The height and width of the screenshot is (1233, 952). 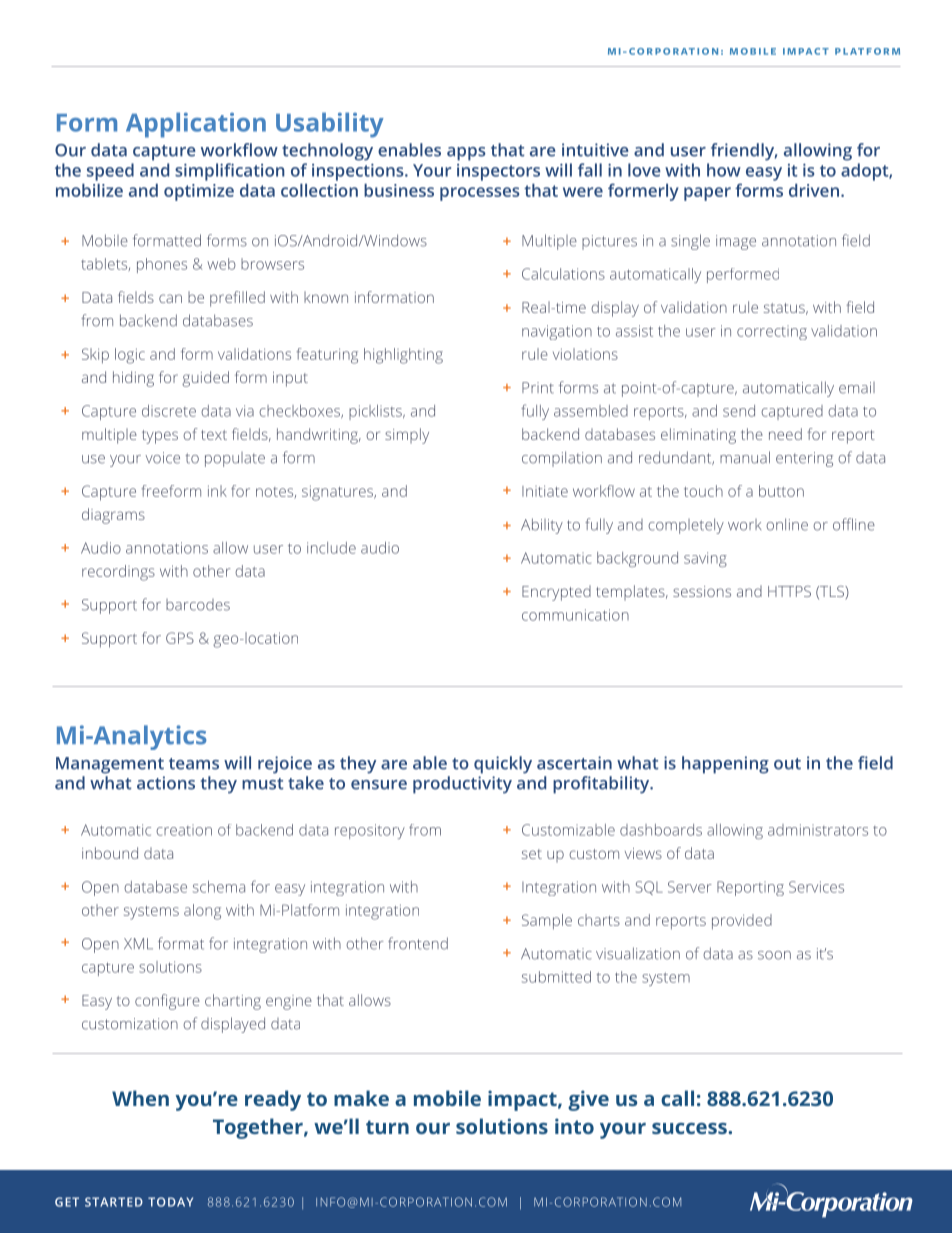 What do you see at coordinates (787, 524) in the screenshot?
I see `online` at bounding box center [787, 524].
